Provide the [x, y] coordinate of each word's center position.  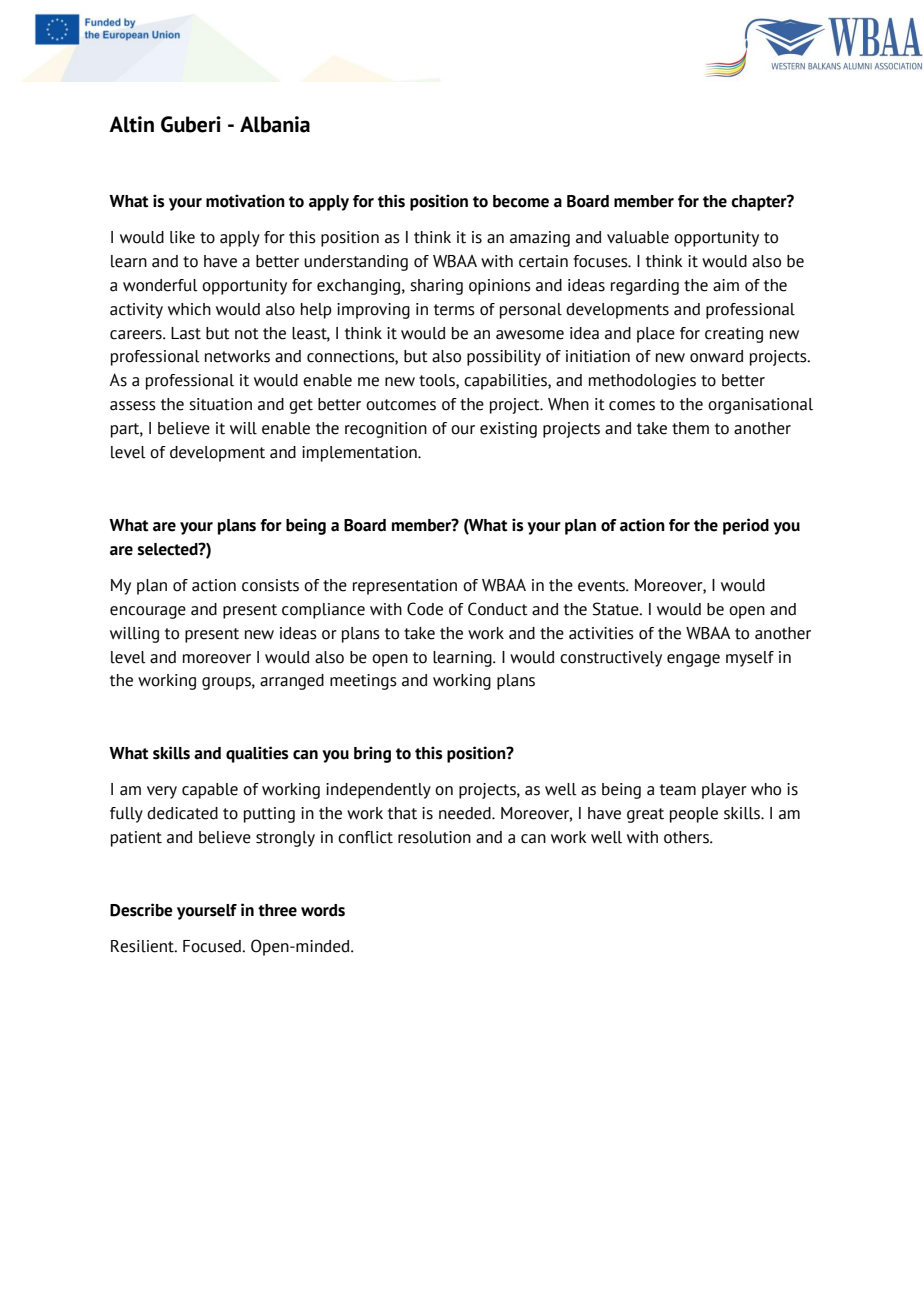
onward [716, 356]
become [521, 201]
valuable [638, 237]
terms [454, 310]
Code [425, 609]
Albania [275, 124]
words [323, 910]
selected [169, 549]
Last [186, 333]
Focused [213, 946]
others [687, 837]
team [678, 790]
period [746, 526]
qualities [257, 754]
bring [372, 754]
